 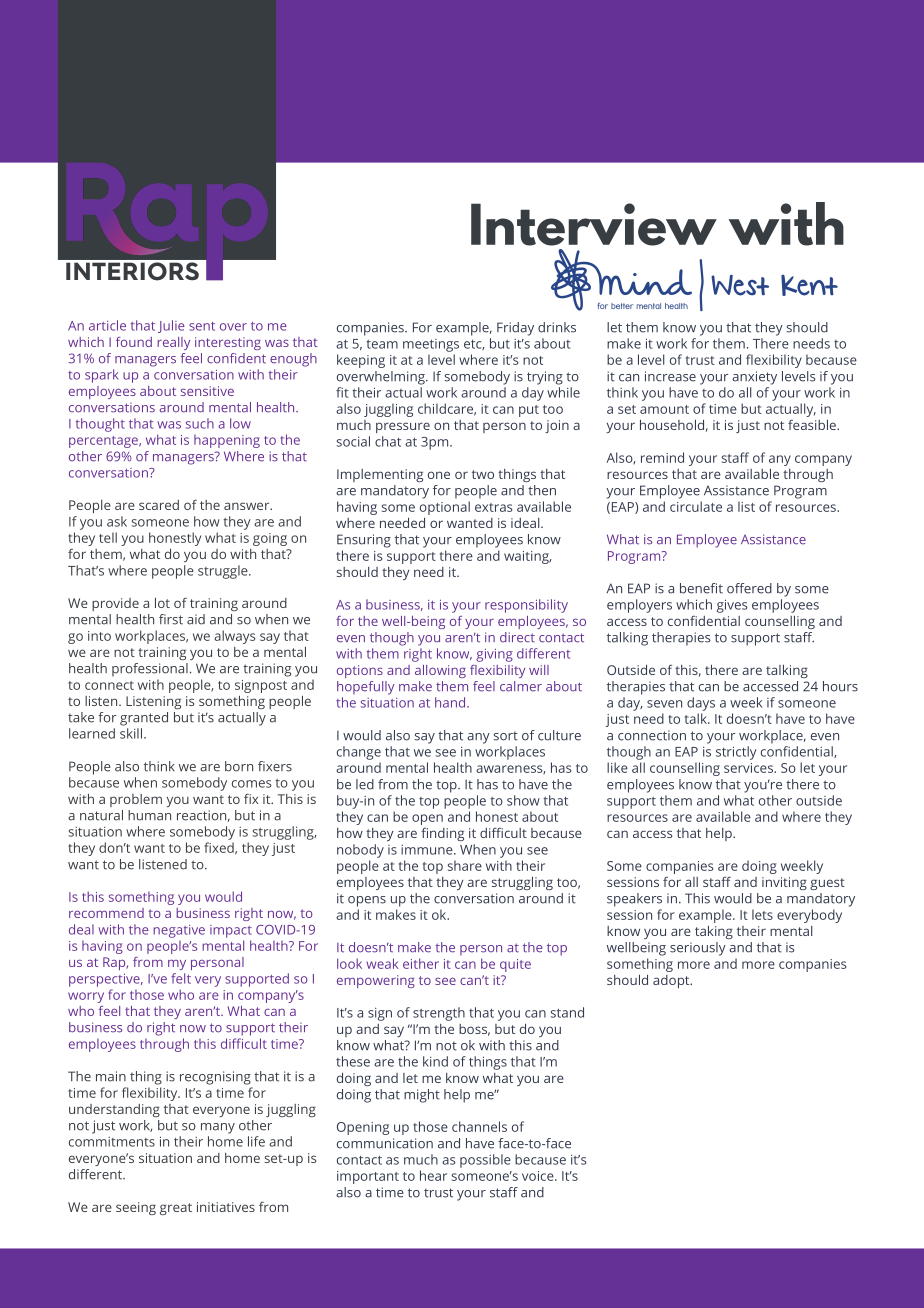 What do you see at coordinates (171, 326) in the page?
I see `Julie` at bounding box center [171, 326].
